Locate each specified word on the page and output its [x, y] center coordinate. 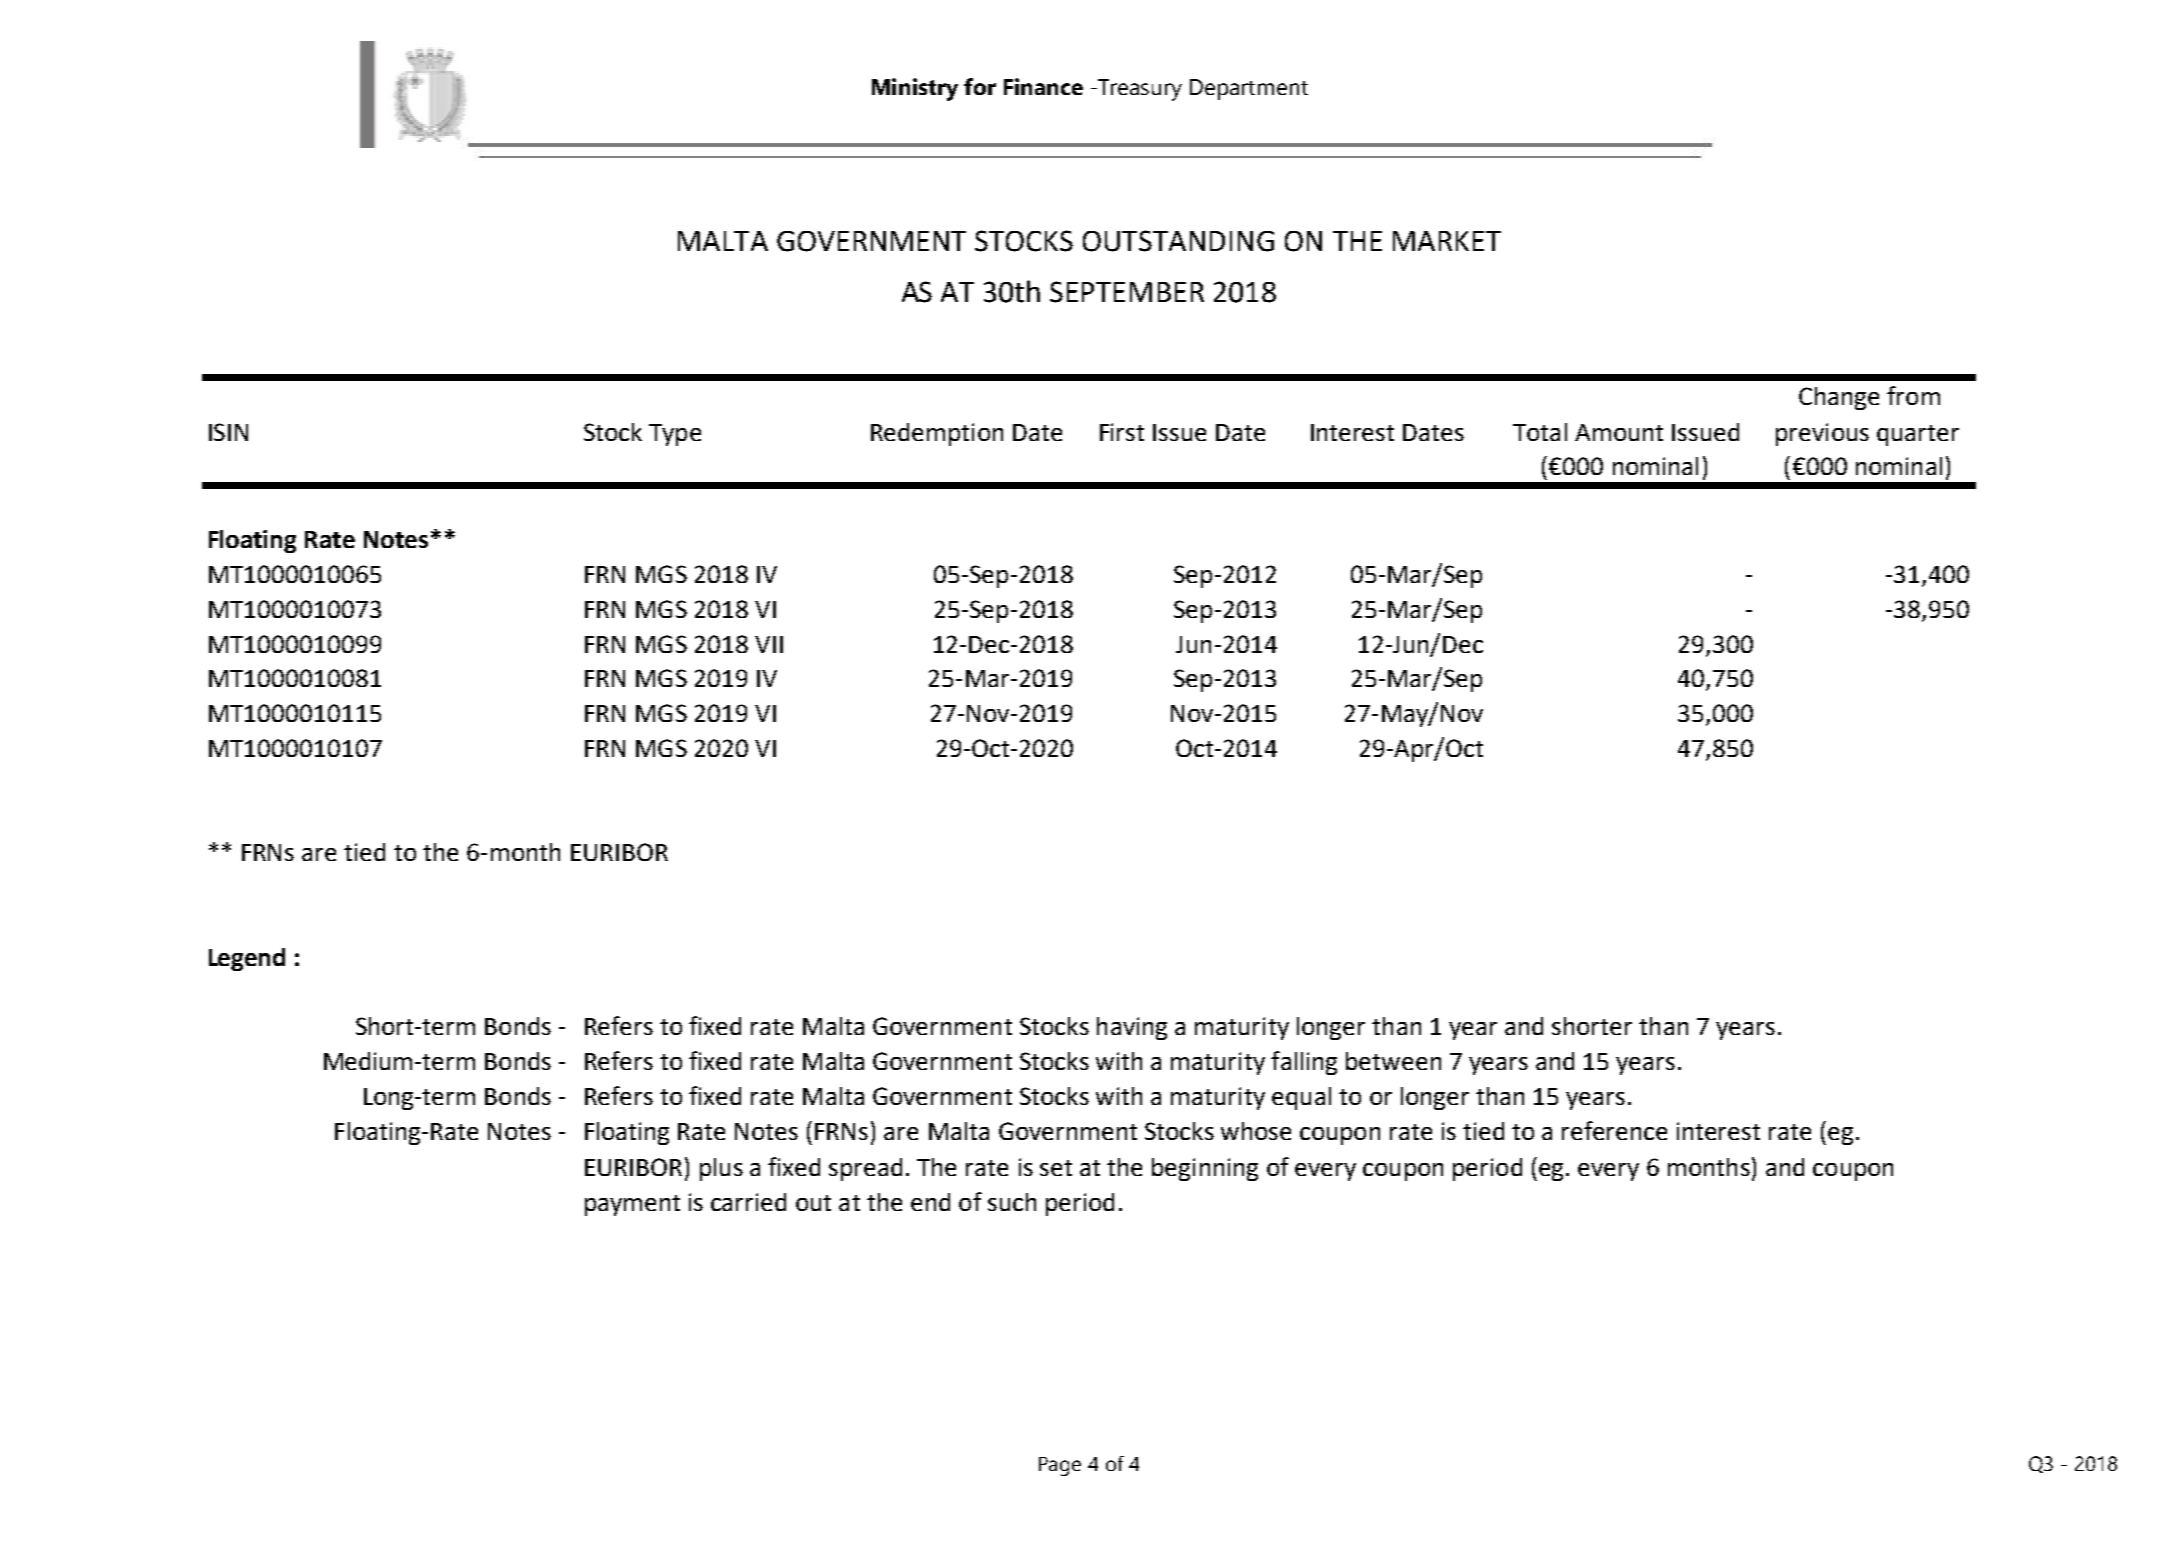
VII [769, 644]
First [1122, 432]
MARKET [1447, 241]
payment [632, 1205]
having [1132, 1028]
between [1393, 1061]
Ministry [915, 89]
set [1056, 1168]
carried [748, 1202]
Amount [1619, 432]
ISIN [228, 432]
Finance [1043, 86]
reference [1614, 1130]
